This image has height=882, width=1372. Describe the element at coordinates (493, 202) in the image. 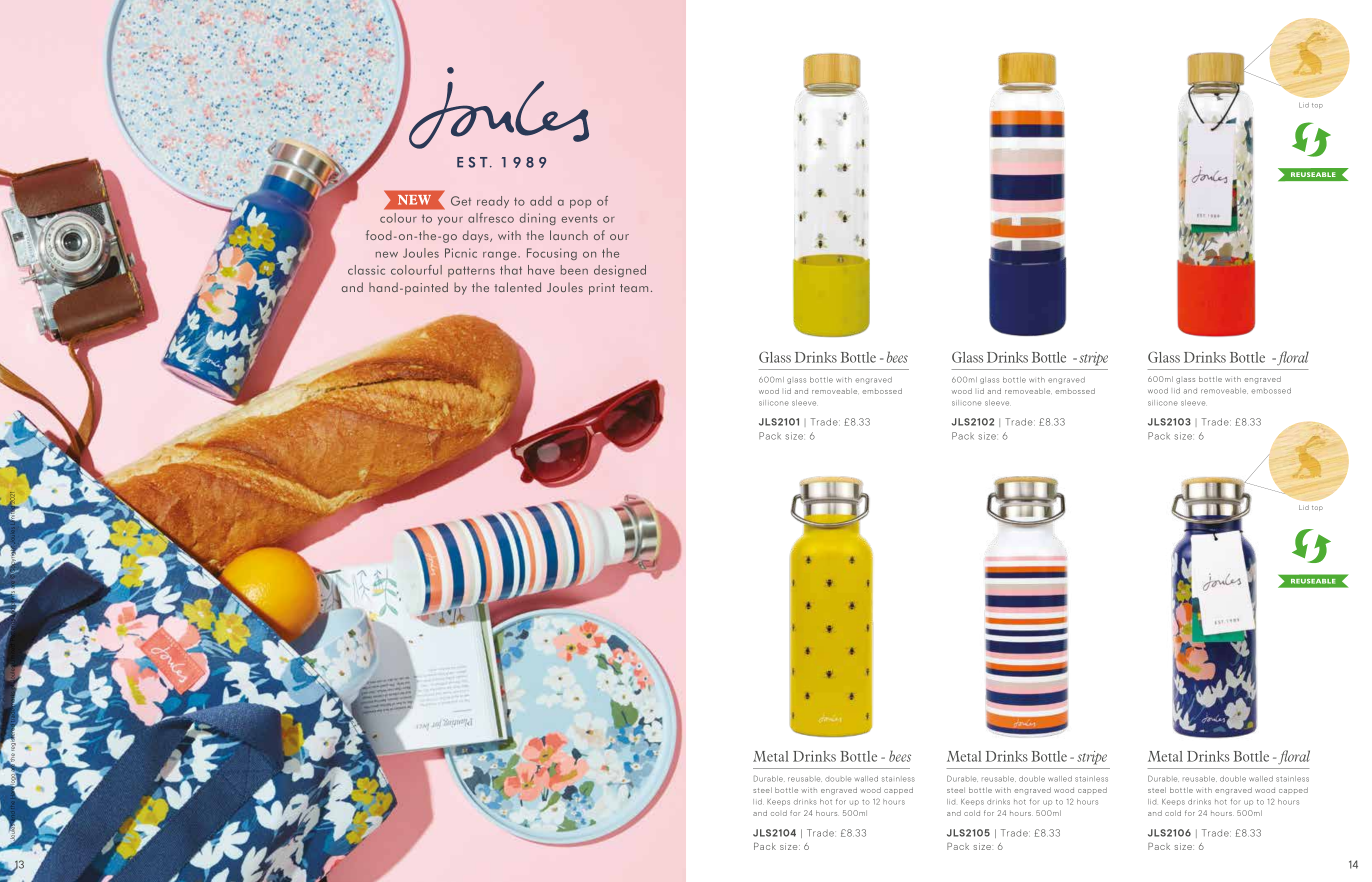

I see `ready` at that location.
